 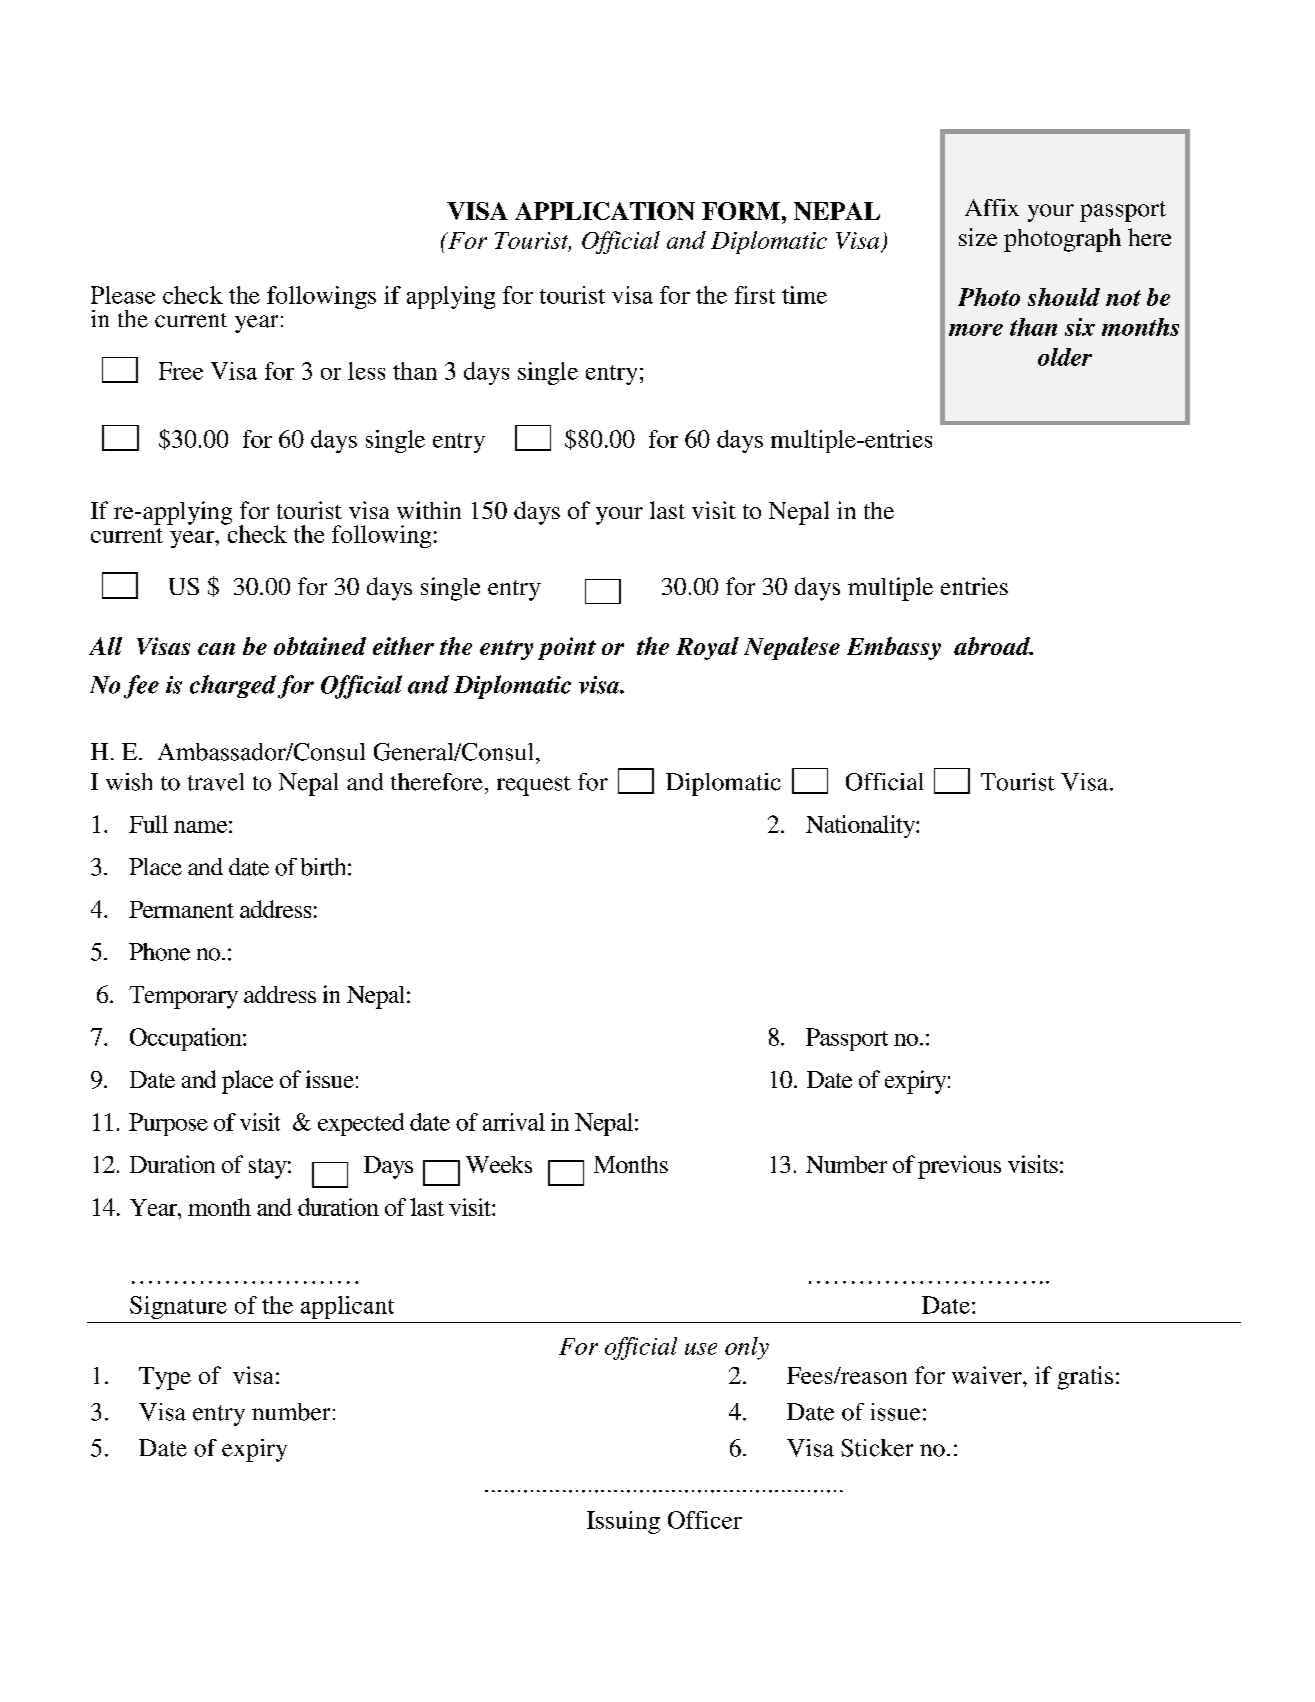 I want to click on Weeks, so click(x=499, y=1164).
